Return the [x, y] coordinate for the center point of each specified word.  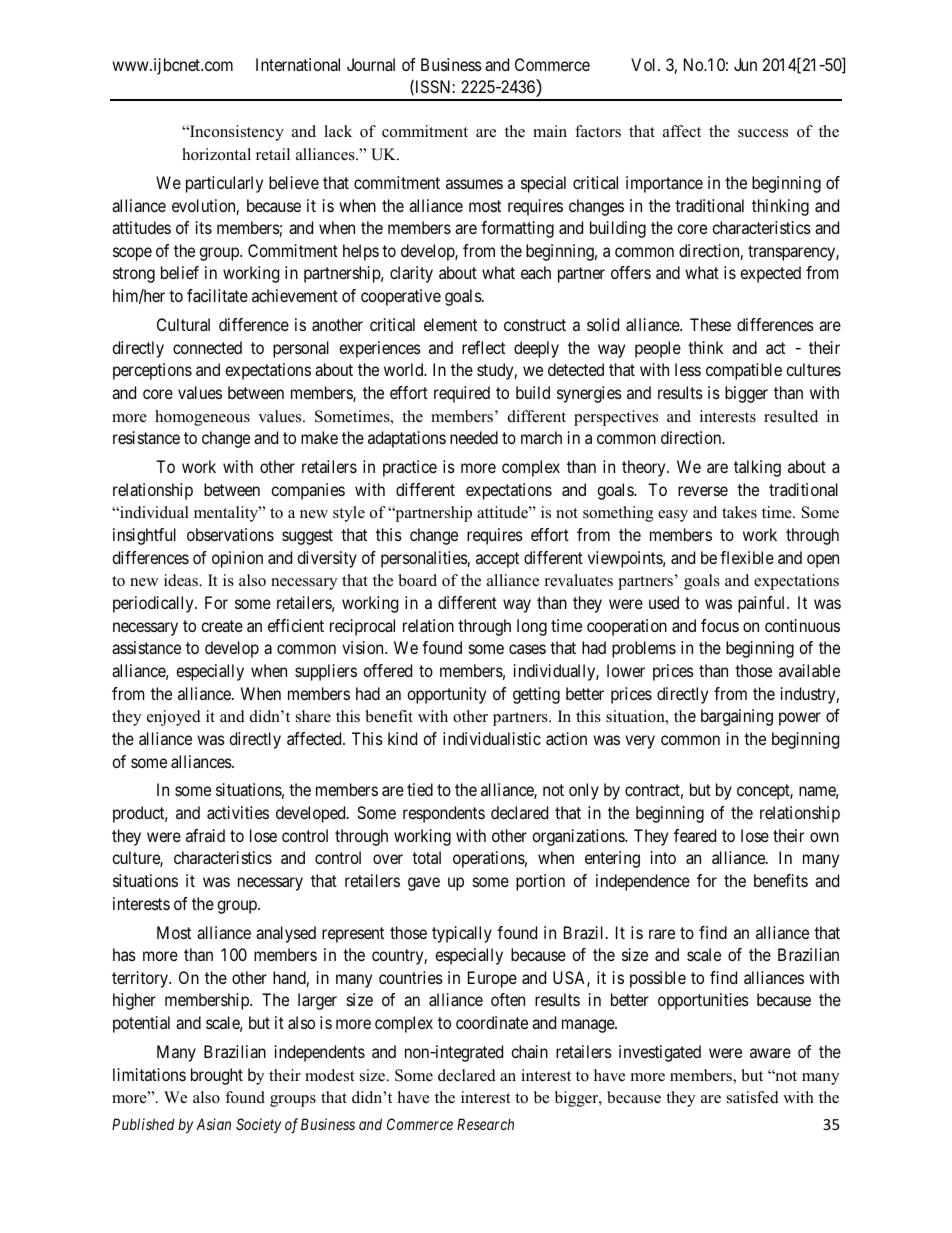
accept [497, 560]
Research [485, 1124]
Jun [745, 64]
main [550, 131]
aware [770, 1053]
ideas [182, 580]
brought [217, 1076]
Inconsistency [236, 133]
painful [763, 604]
